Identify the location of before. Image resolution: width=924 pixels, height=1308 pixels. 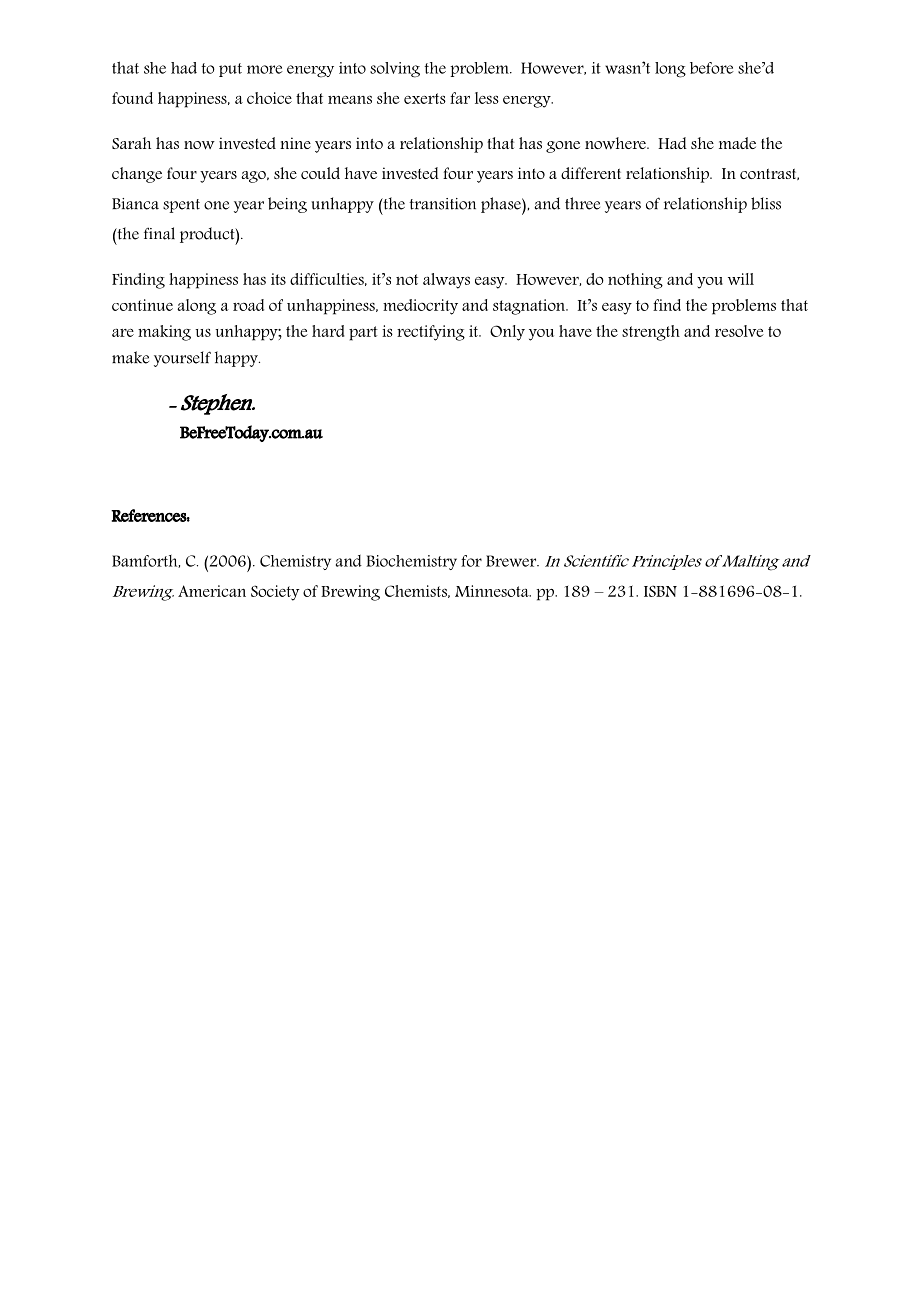
(712, 68).
